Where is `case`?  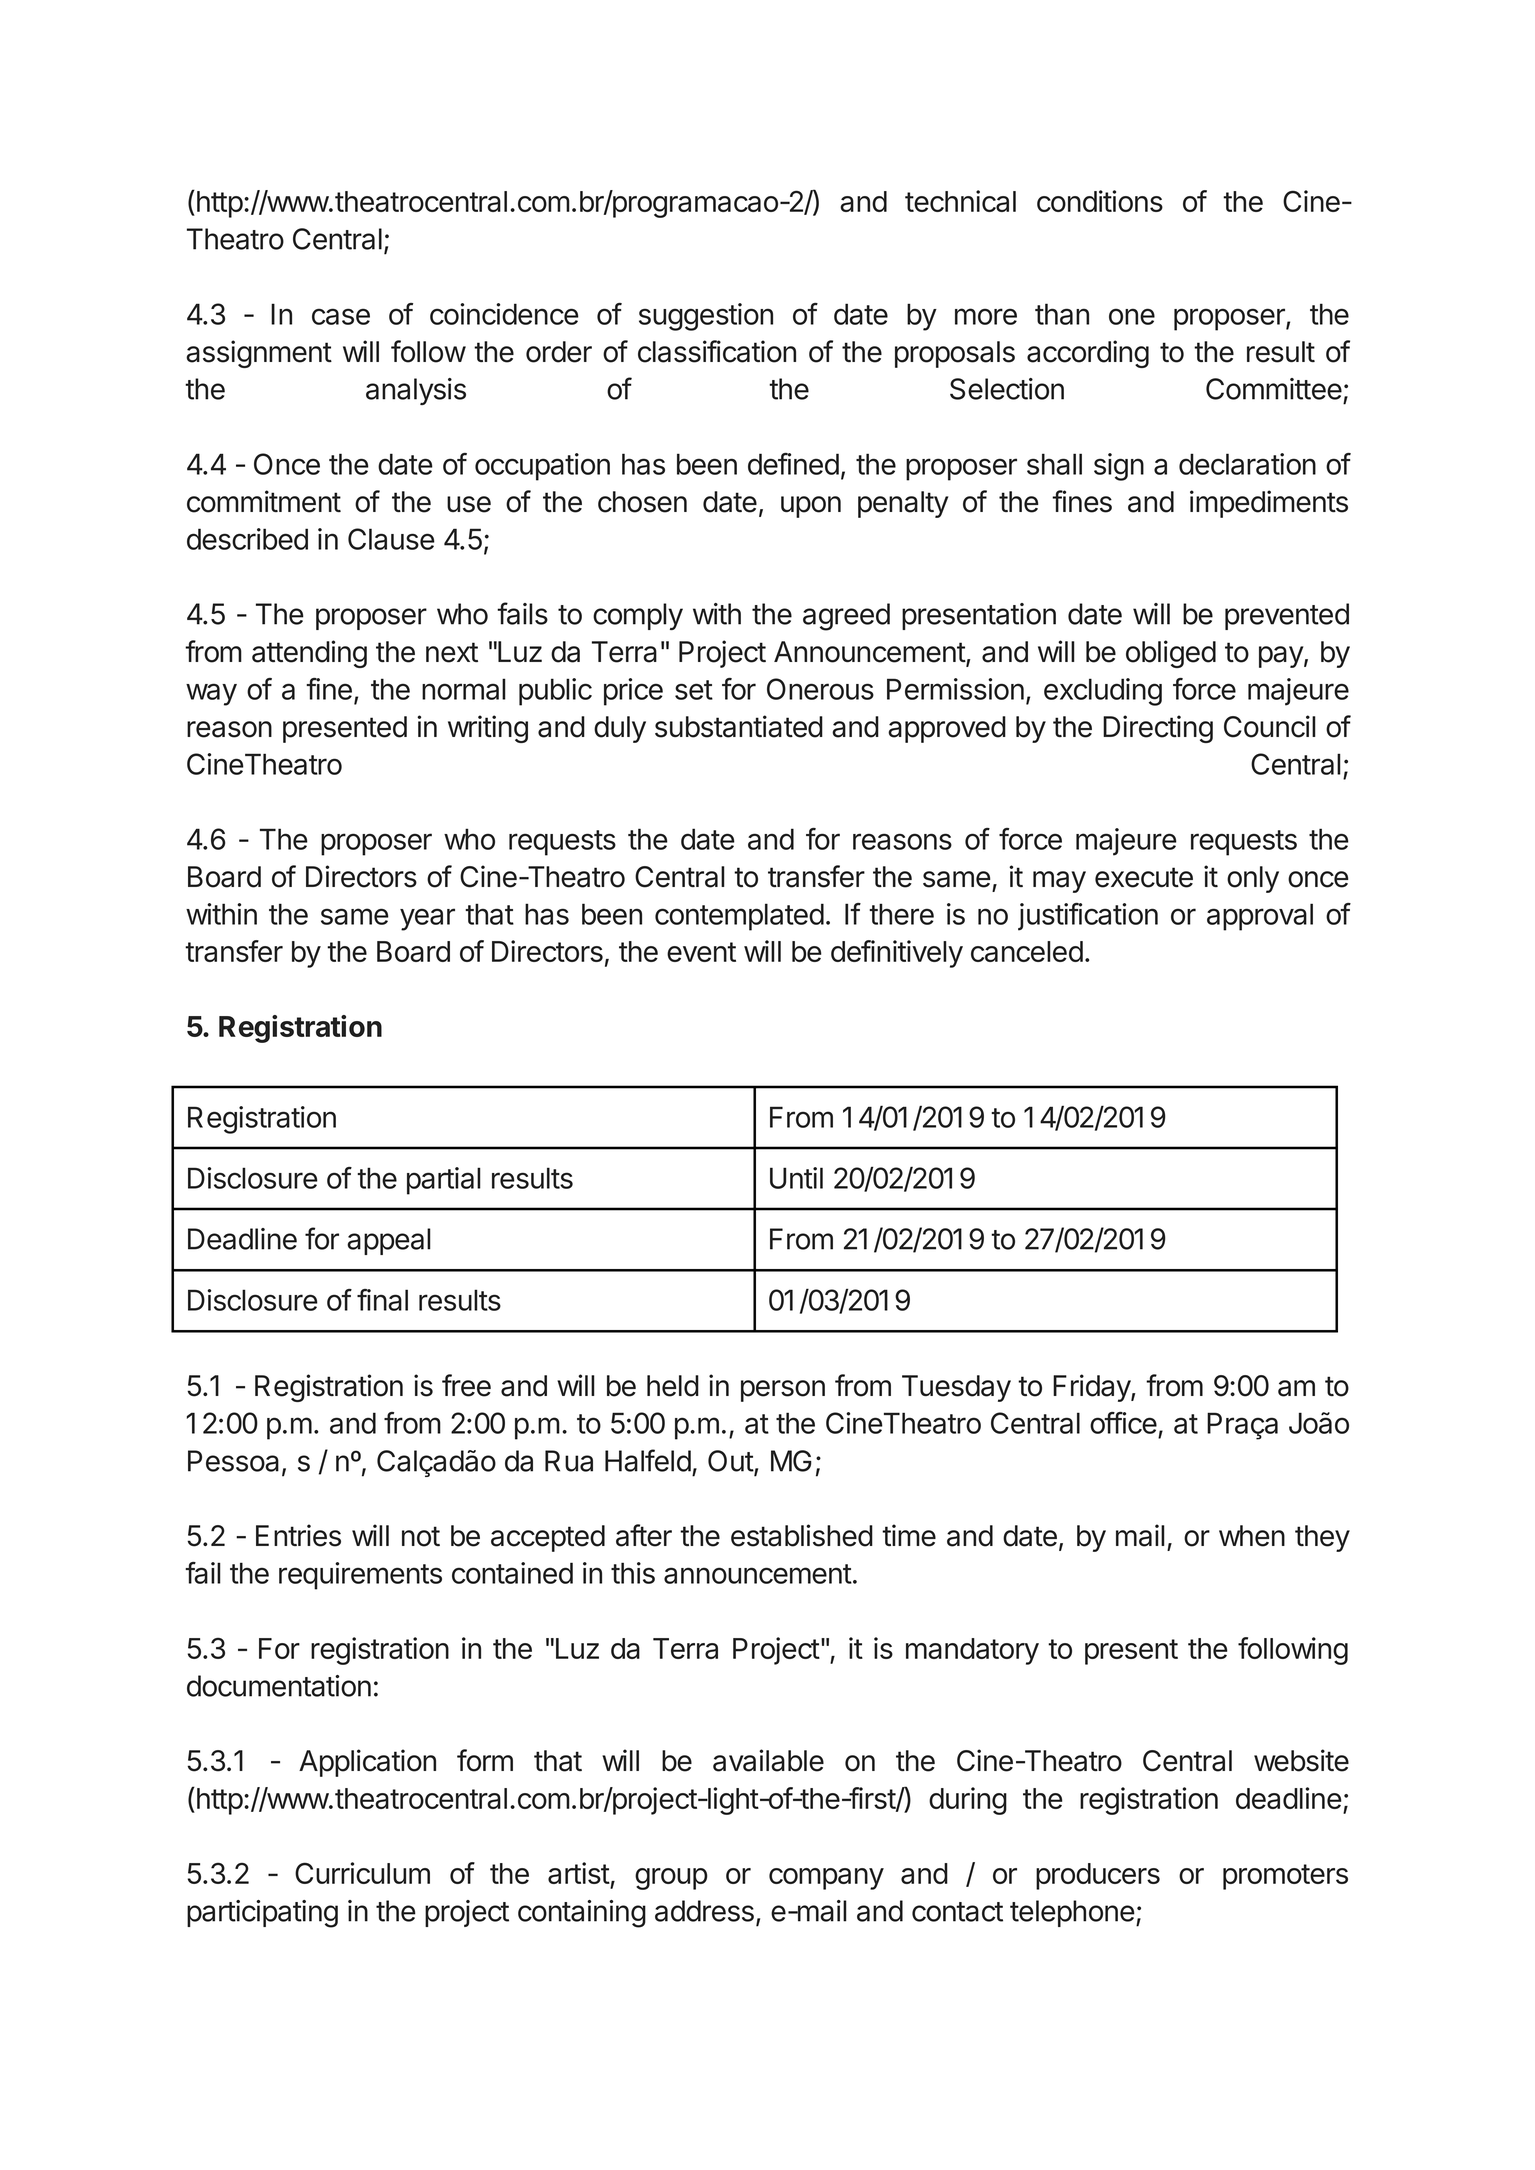
case is located at coordinates (341, 316).
